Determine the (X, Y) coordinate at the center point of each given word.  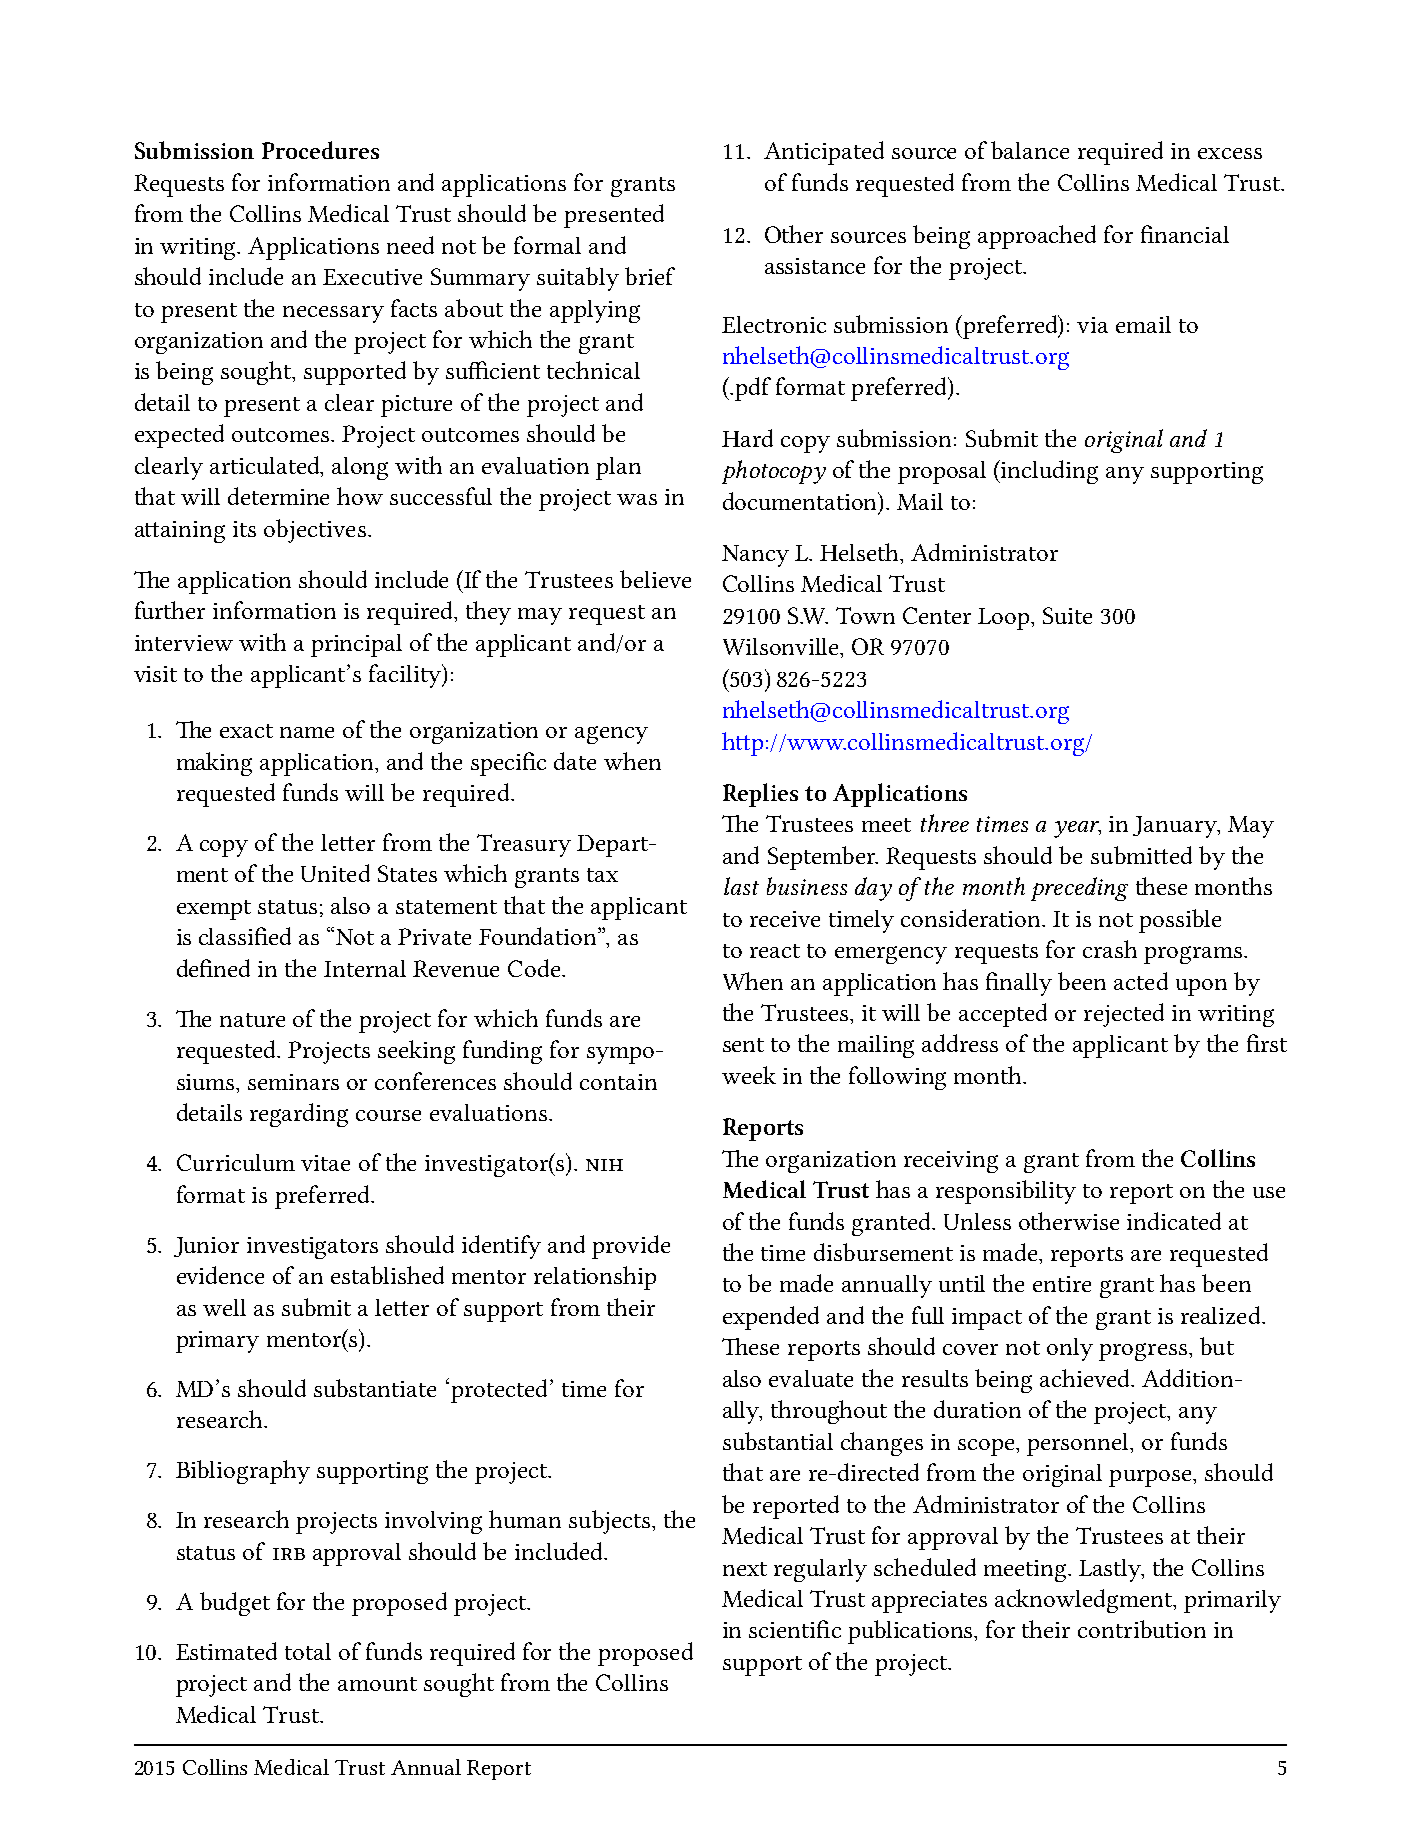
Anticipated (824, 153)
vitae (325, 1163)
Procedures (320, 150)
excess (1230, 153)
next (745, 1569)
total (308, 1651)
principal (356, 645)
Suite (1067, 615)
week (749, 1075)
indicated (1174, 1221)
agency (611, 735)
